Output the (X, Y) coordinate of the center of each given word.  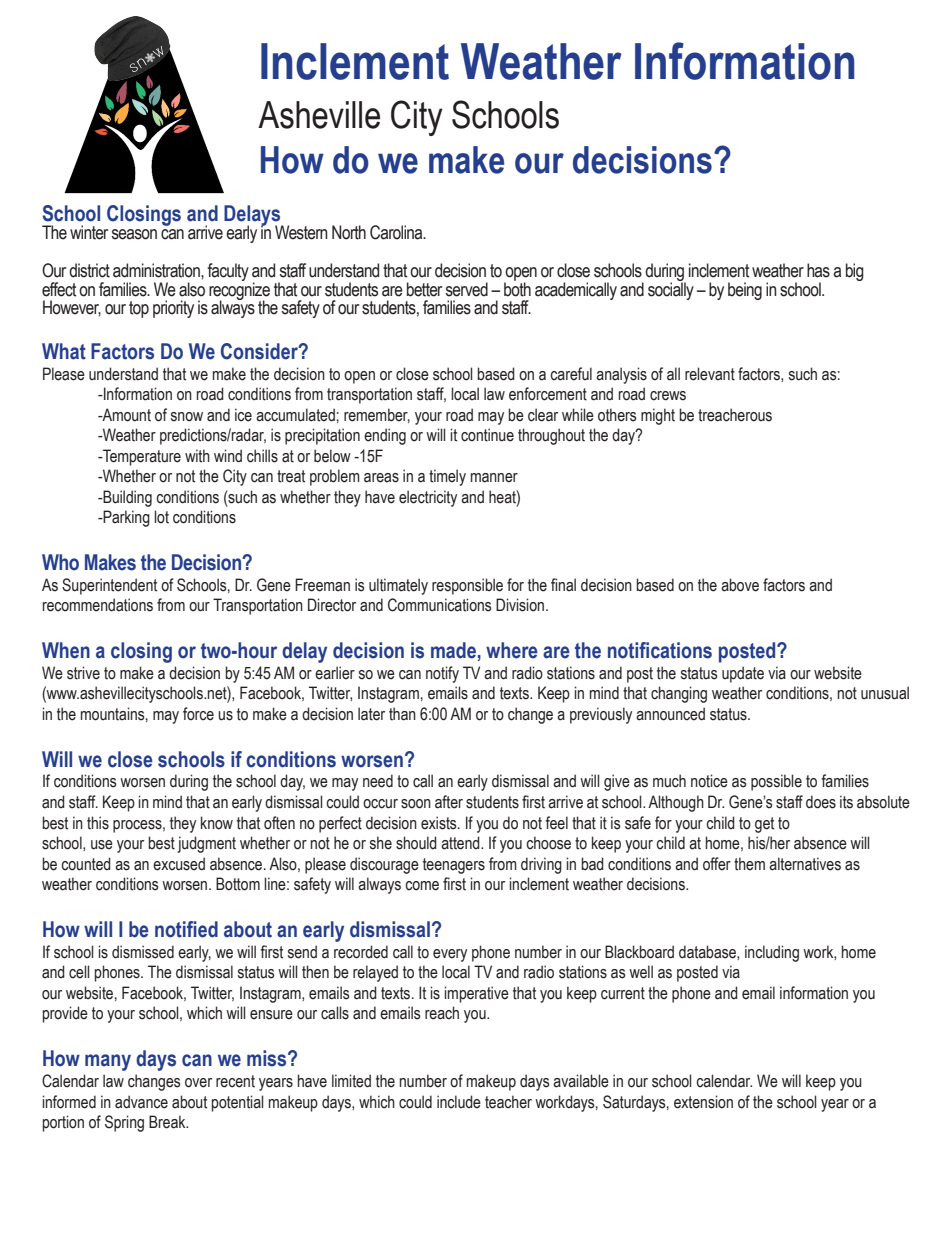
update (743, 674)
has (818, 270)
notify (442, 674)
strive (83, 673)
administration (157, 270)
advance (141, 1102)
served (466, 289)
